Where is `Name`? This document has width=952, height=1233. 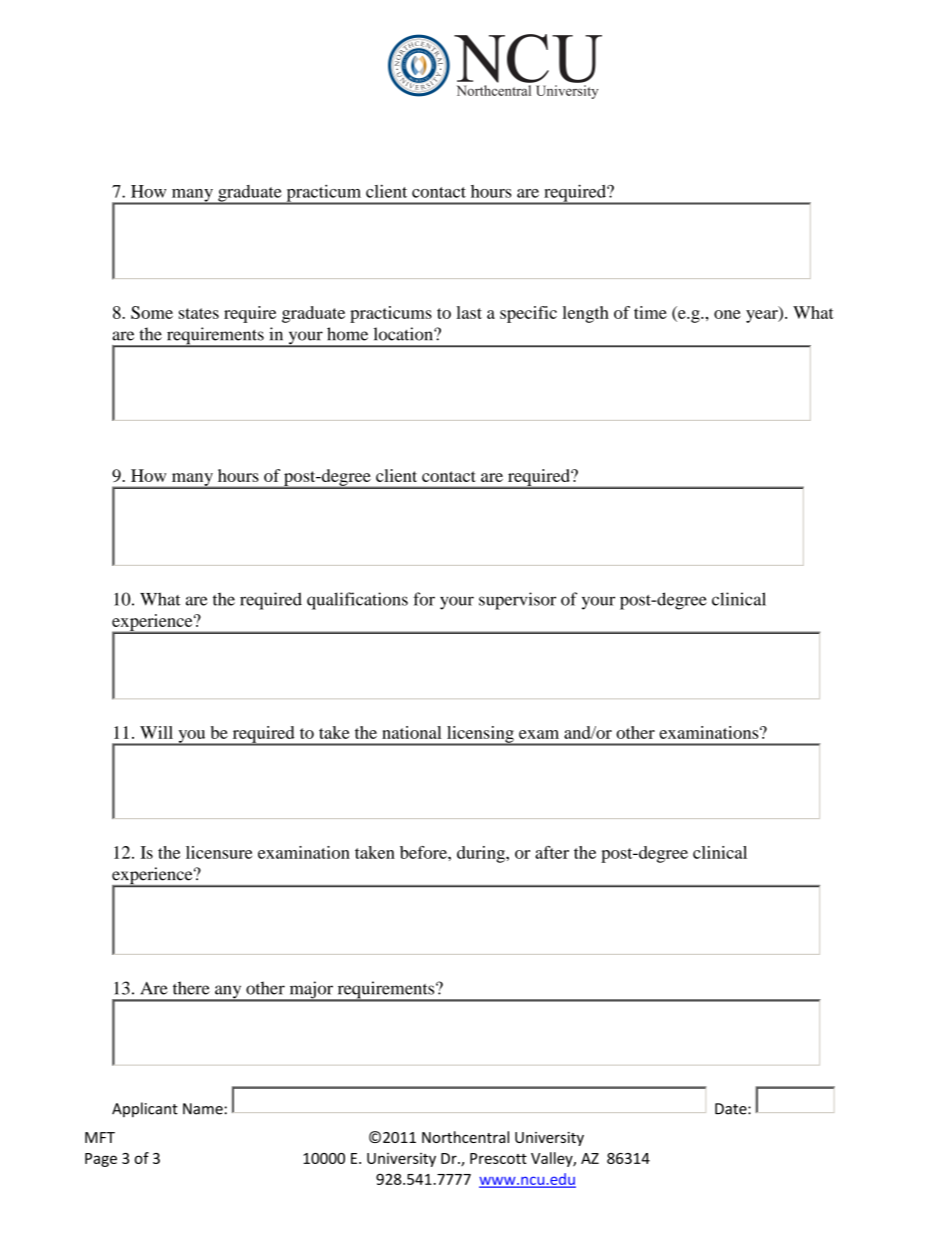 Name is located at coordinates (203, 1109).
